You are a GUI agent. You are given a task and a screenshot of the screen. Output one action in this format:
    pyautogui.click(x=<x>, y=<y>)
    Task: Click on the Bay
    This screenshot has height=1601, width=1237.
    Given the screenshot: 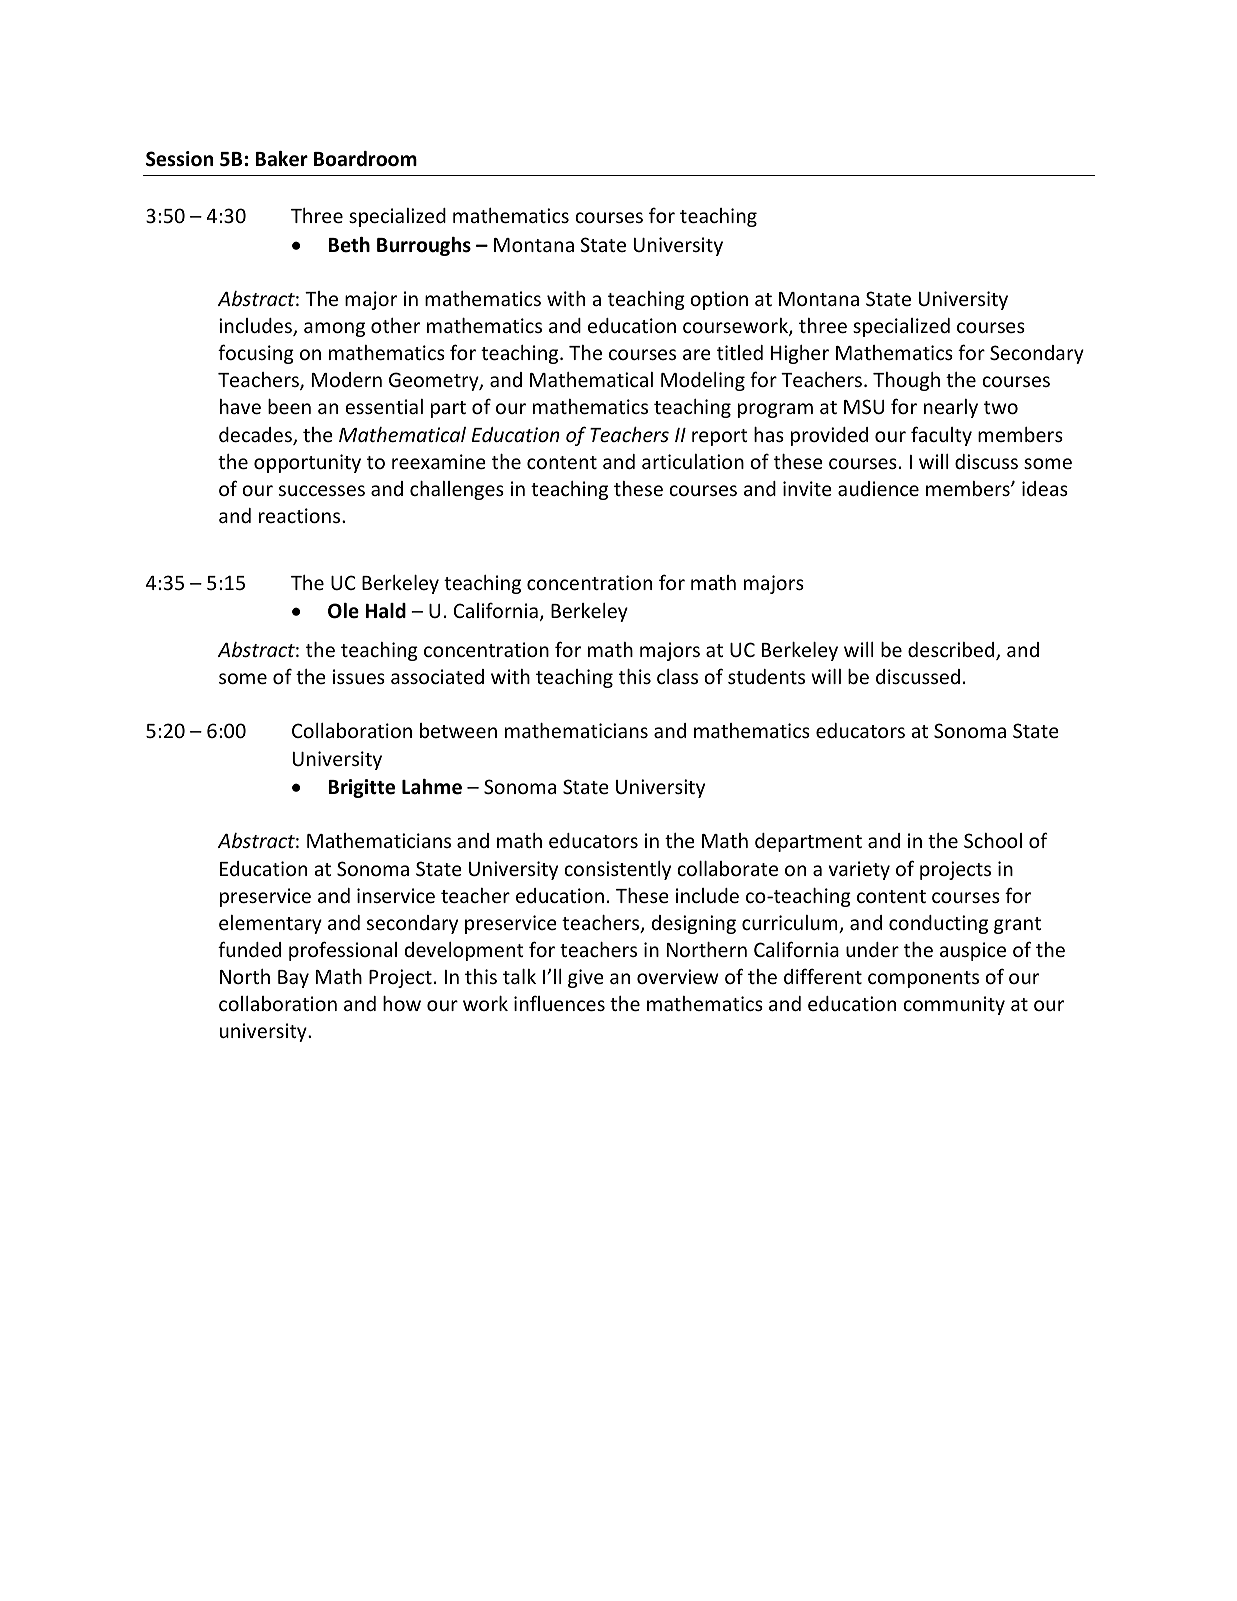 What is the action you would take?
    pyautogui.click(x=293, y=979)
